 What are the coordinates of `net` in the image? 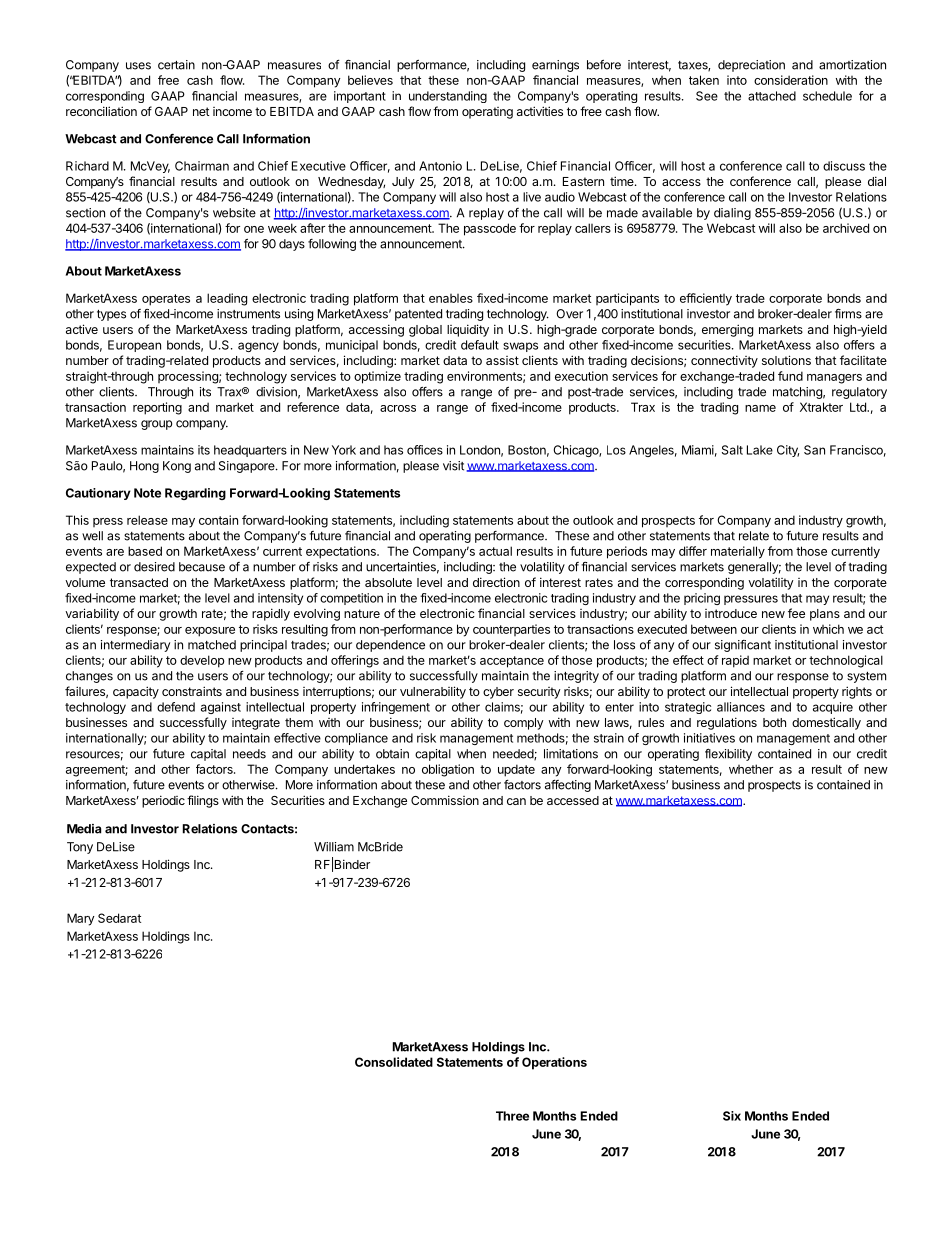 It's located at (201, 111).
